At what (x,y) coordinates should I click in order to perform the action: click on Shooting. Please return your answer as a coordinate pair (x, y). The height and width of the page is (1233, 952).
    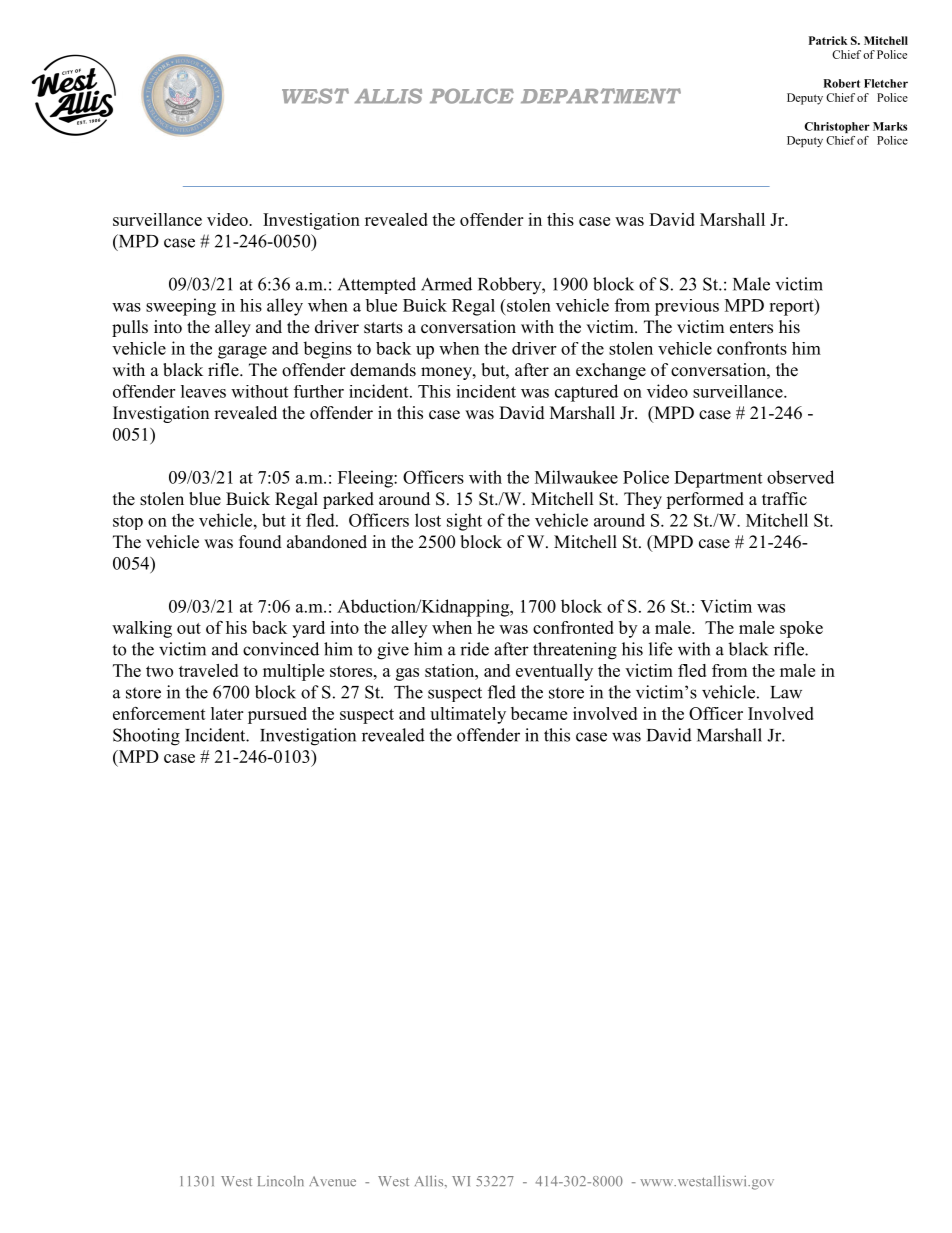
    Looking at the image, I should click on (146, 737).
